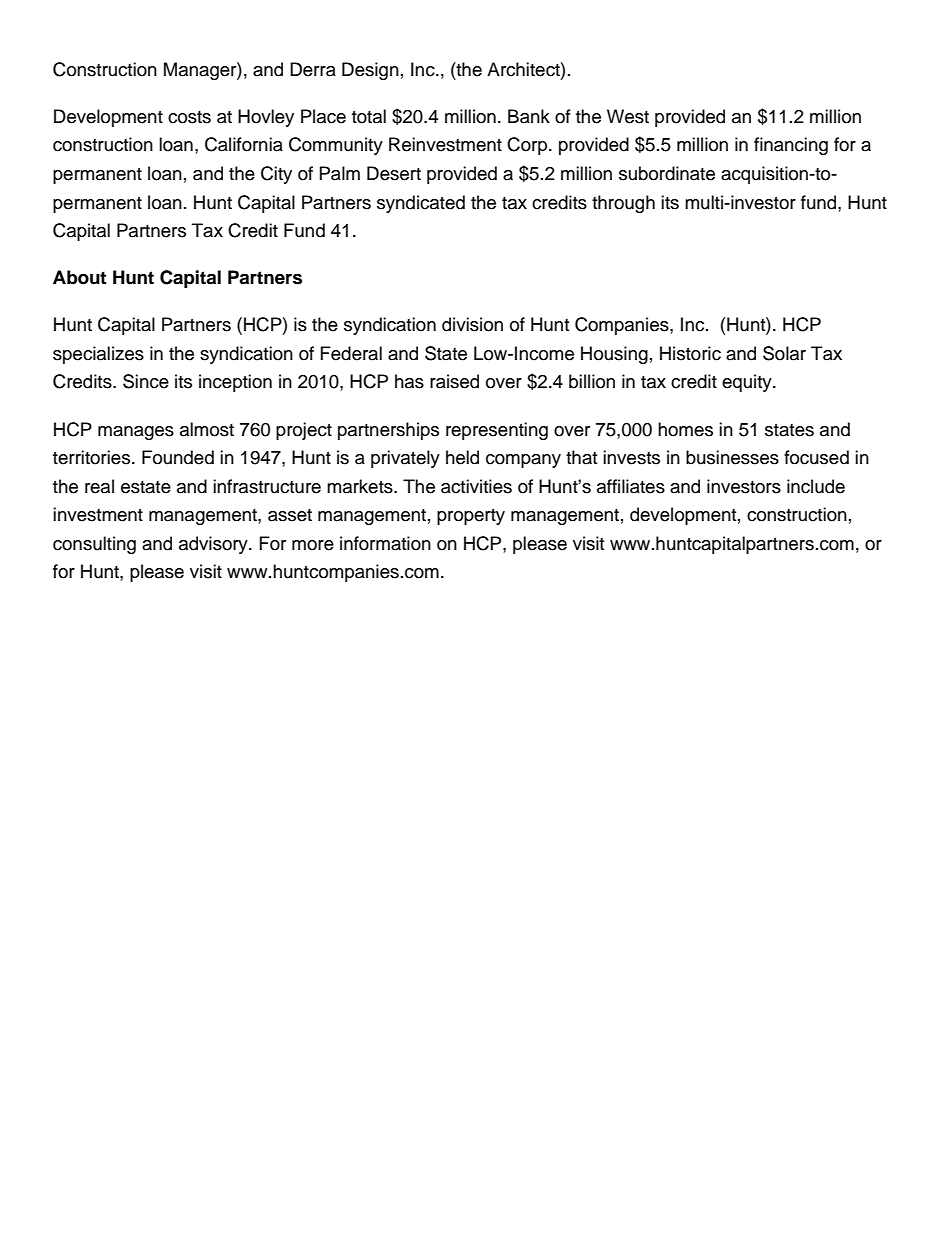 The image size is (952, 1233). What do you see at coordinates (628, 116) in the image?
I see `West` at bounding box center [628, 116].
